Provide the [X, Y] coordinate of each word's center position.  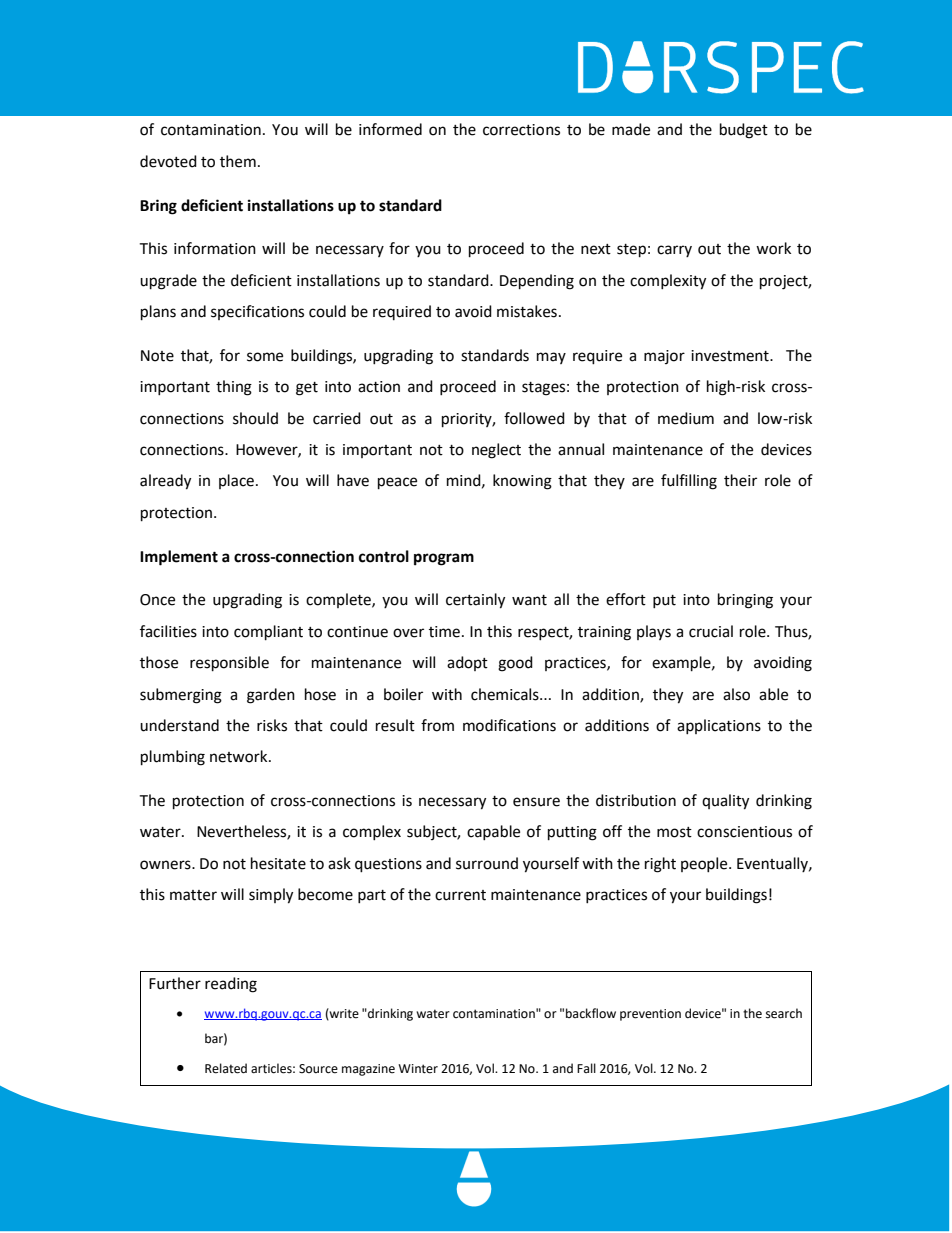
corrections [521, 130]
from [437, 725]
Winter [418, 1069]
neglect [496, 451]
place [236, 481]
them [238, 161]
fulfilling [689, 482]
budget [744, 131]
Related [226, 1068]
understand [179, 725]
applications [719, 726]
